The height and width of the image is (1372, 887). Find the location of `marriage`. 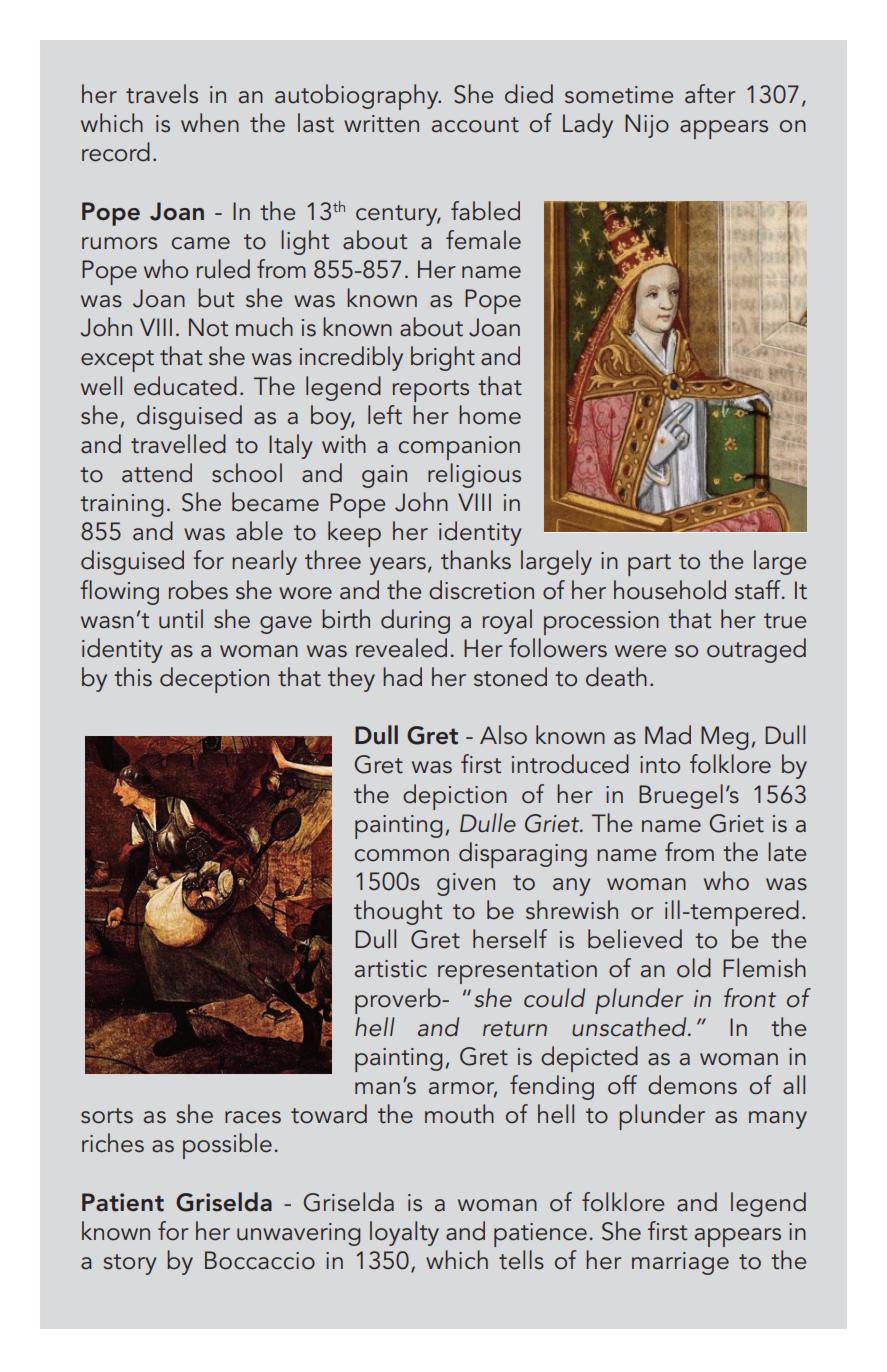

marriage is located at coordinates (680, 1263).
